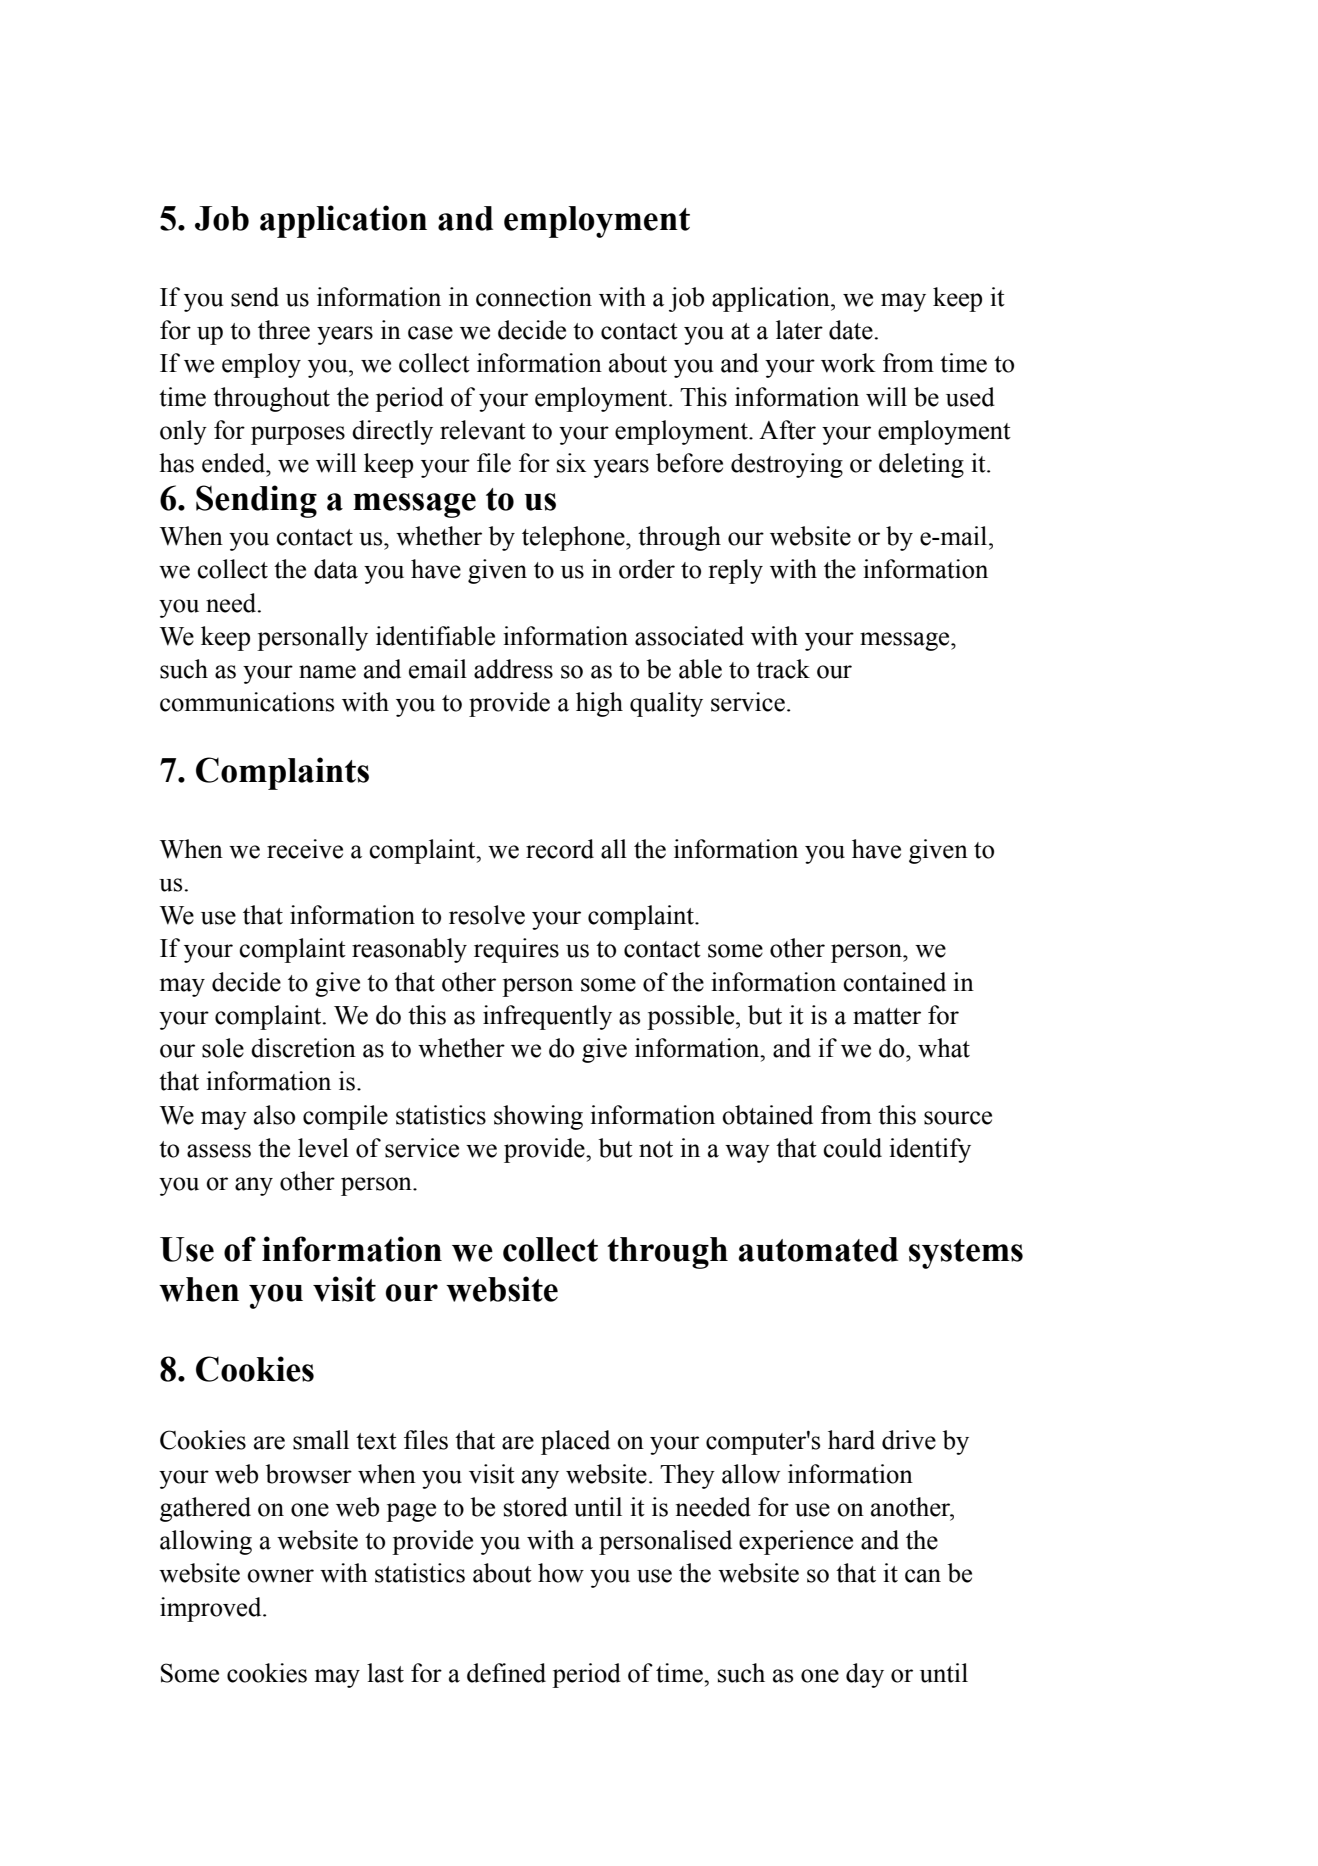 The height and width of the image is (1866, 1318). Describe the element at coordinates (538, 1117) in the image. I see `showing` at that location.
